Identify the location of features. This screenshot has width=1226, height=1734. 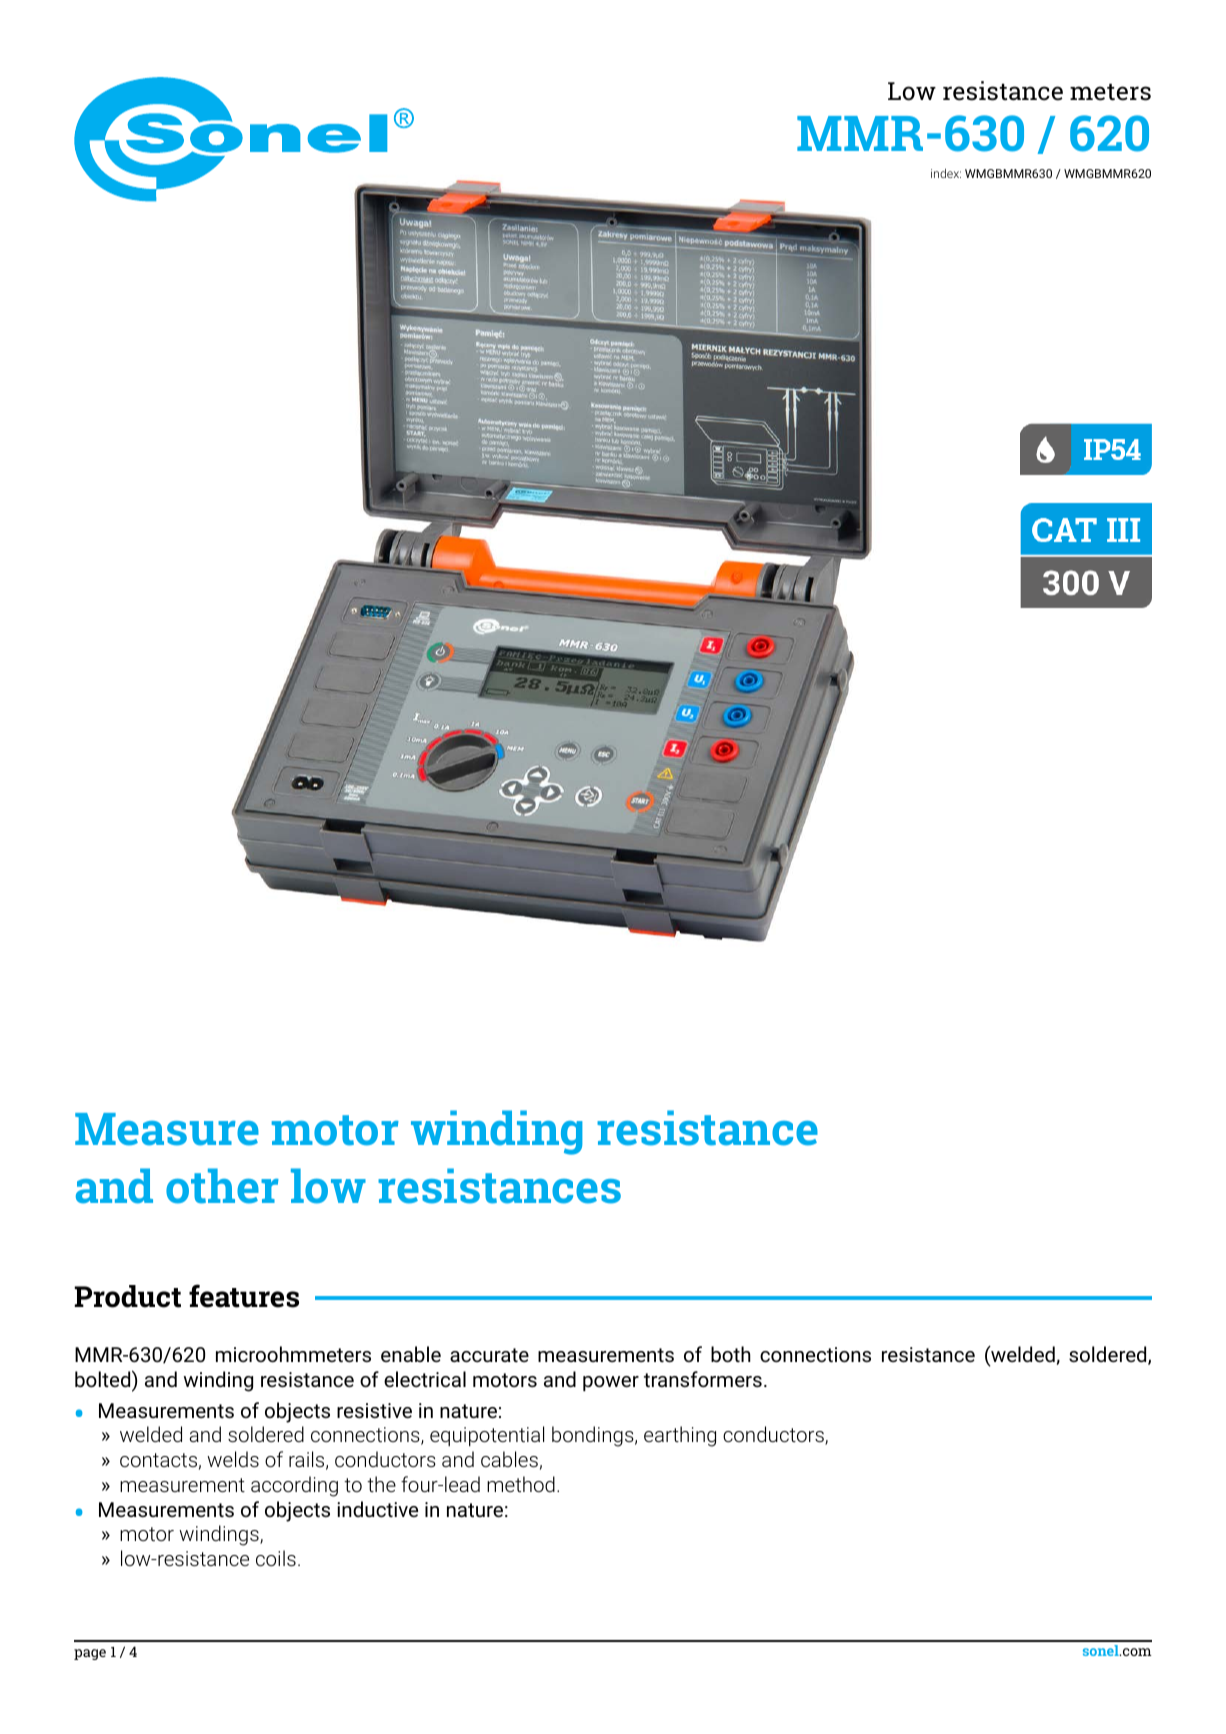
(244, 1296).
